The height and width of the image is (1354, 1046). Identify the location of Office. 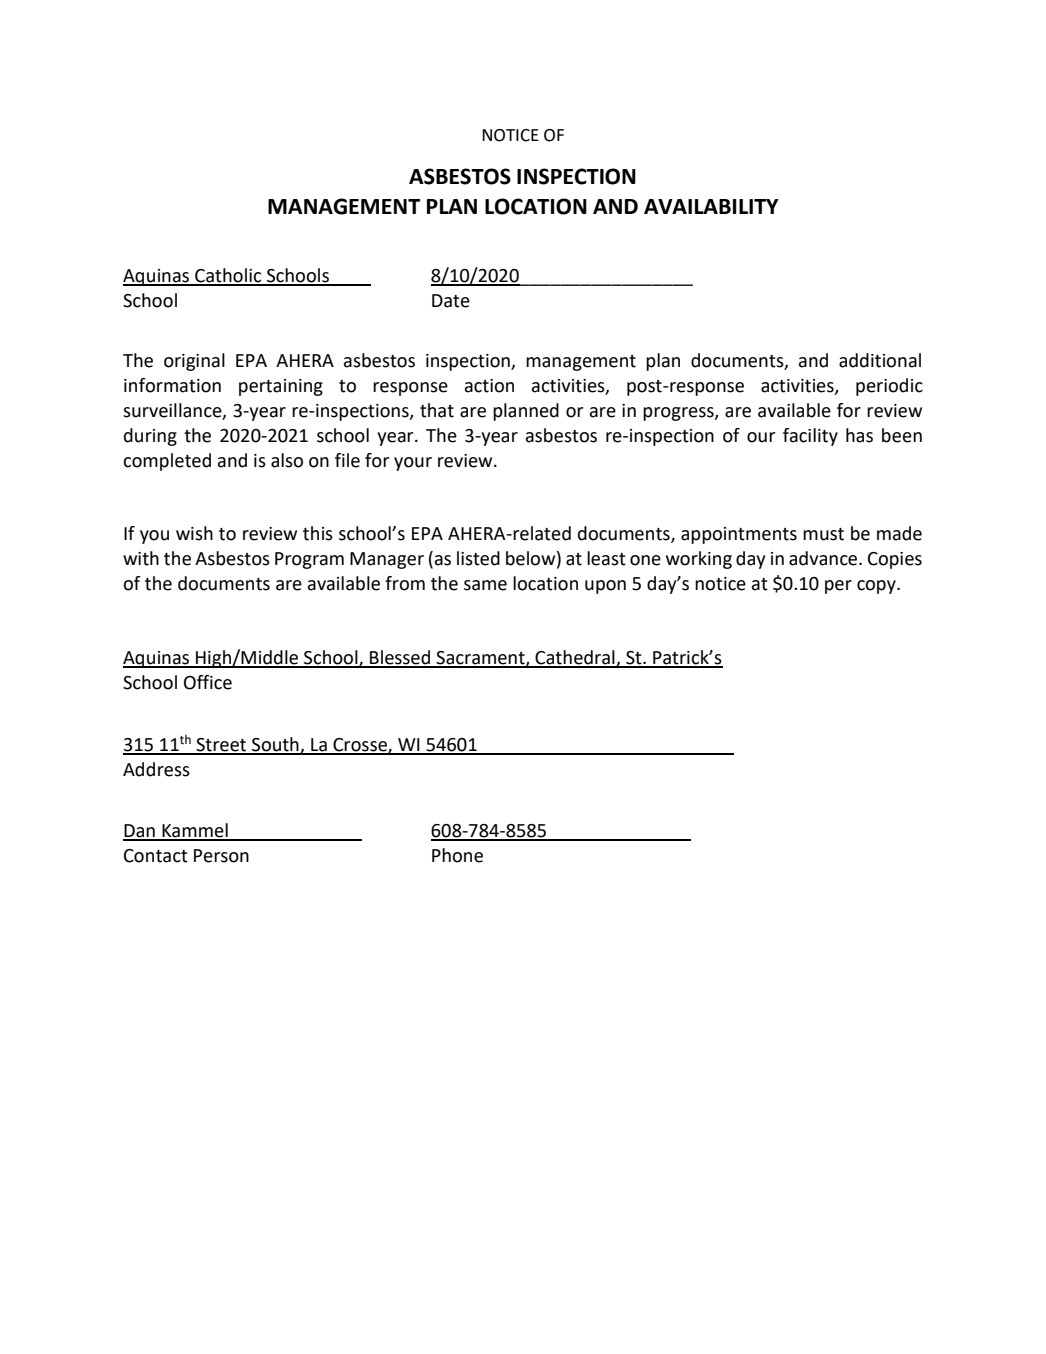
(208, 682).
